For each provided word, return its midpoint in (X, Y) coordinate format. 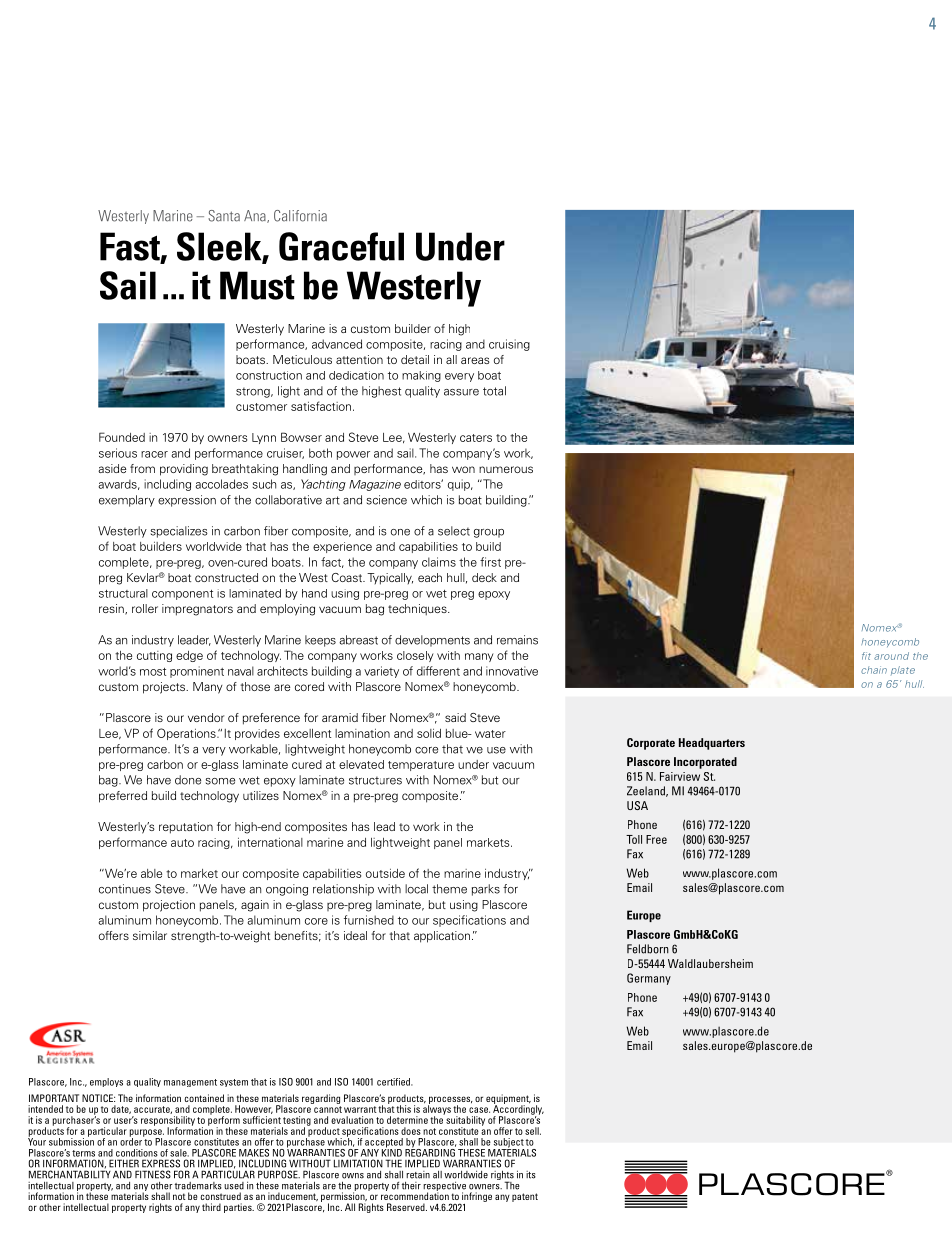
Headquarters (712, 744)
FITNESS (153, 1174)
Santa (224, 216)
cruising (509, 345)
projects (165, 688)
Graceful (341, 246)
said (455, 717)
